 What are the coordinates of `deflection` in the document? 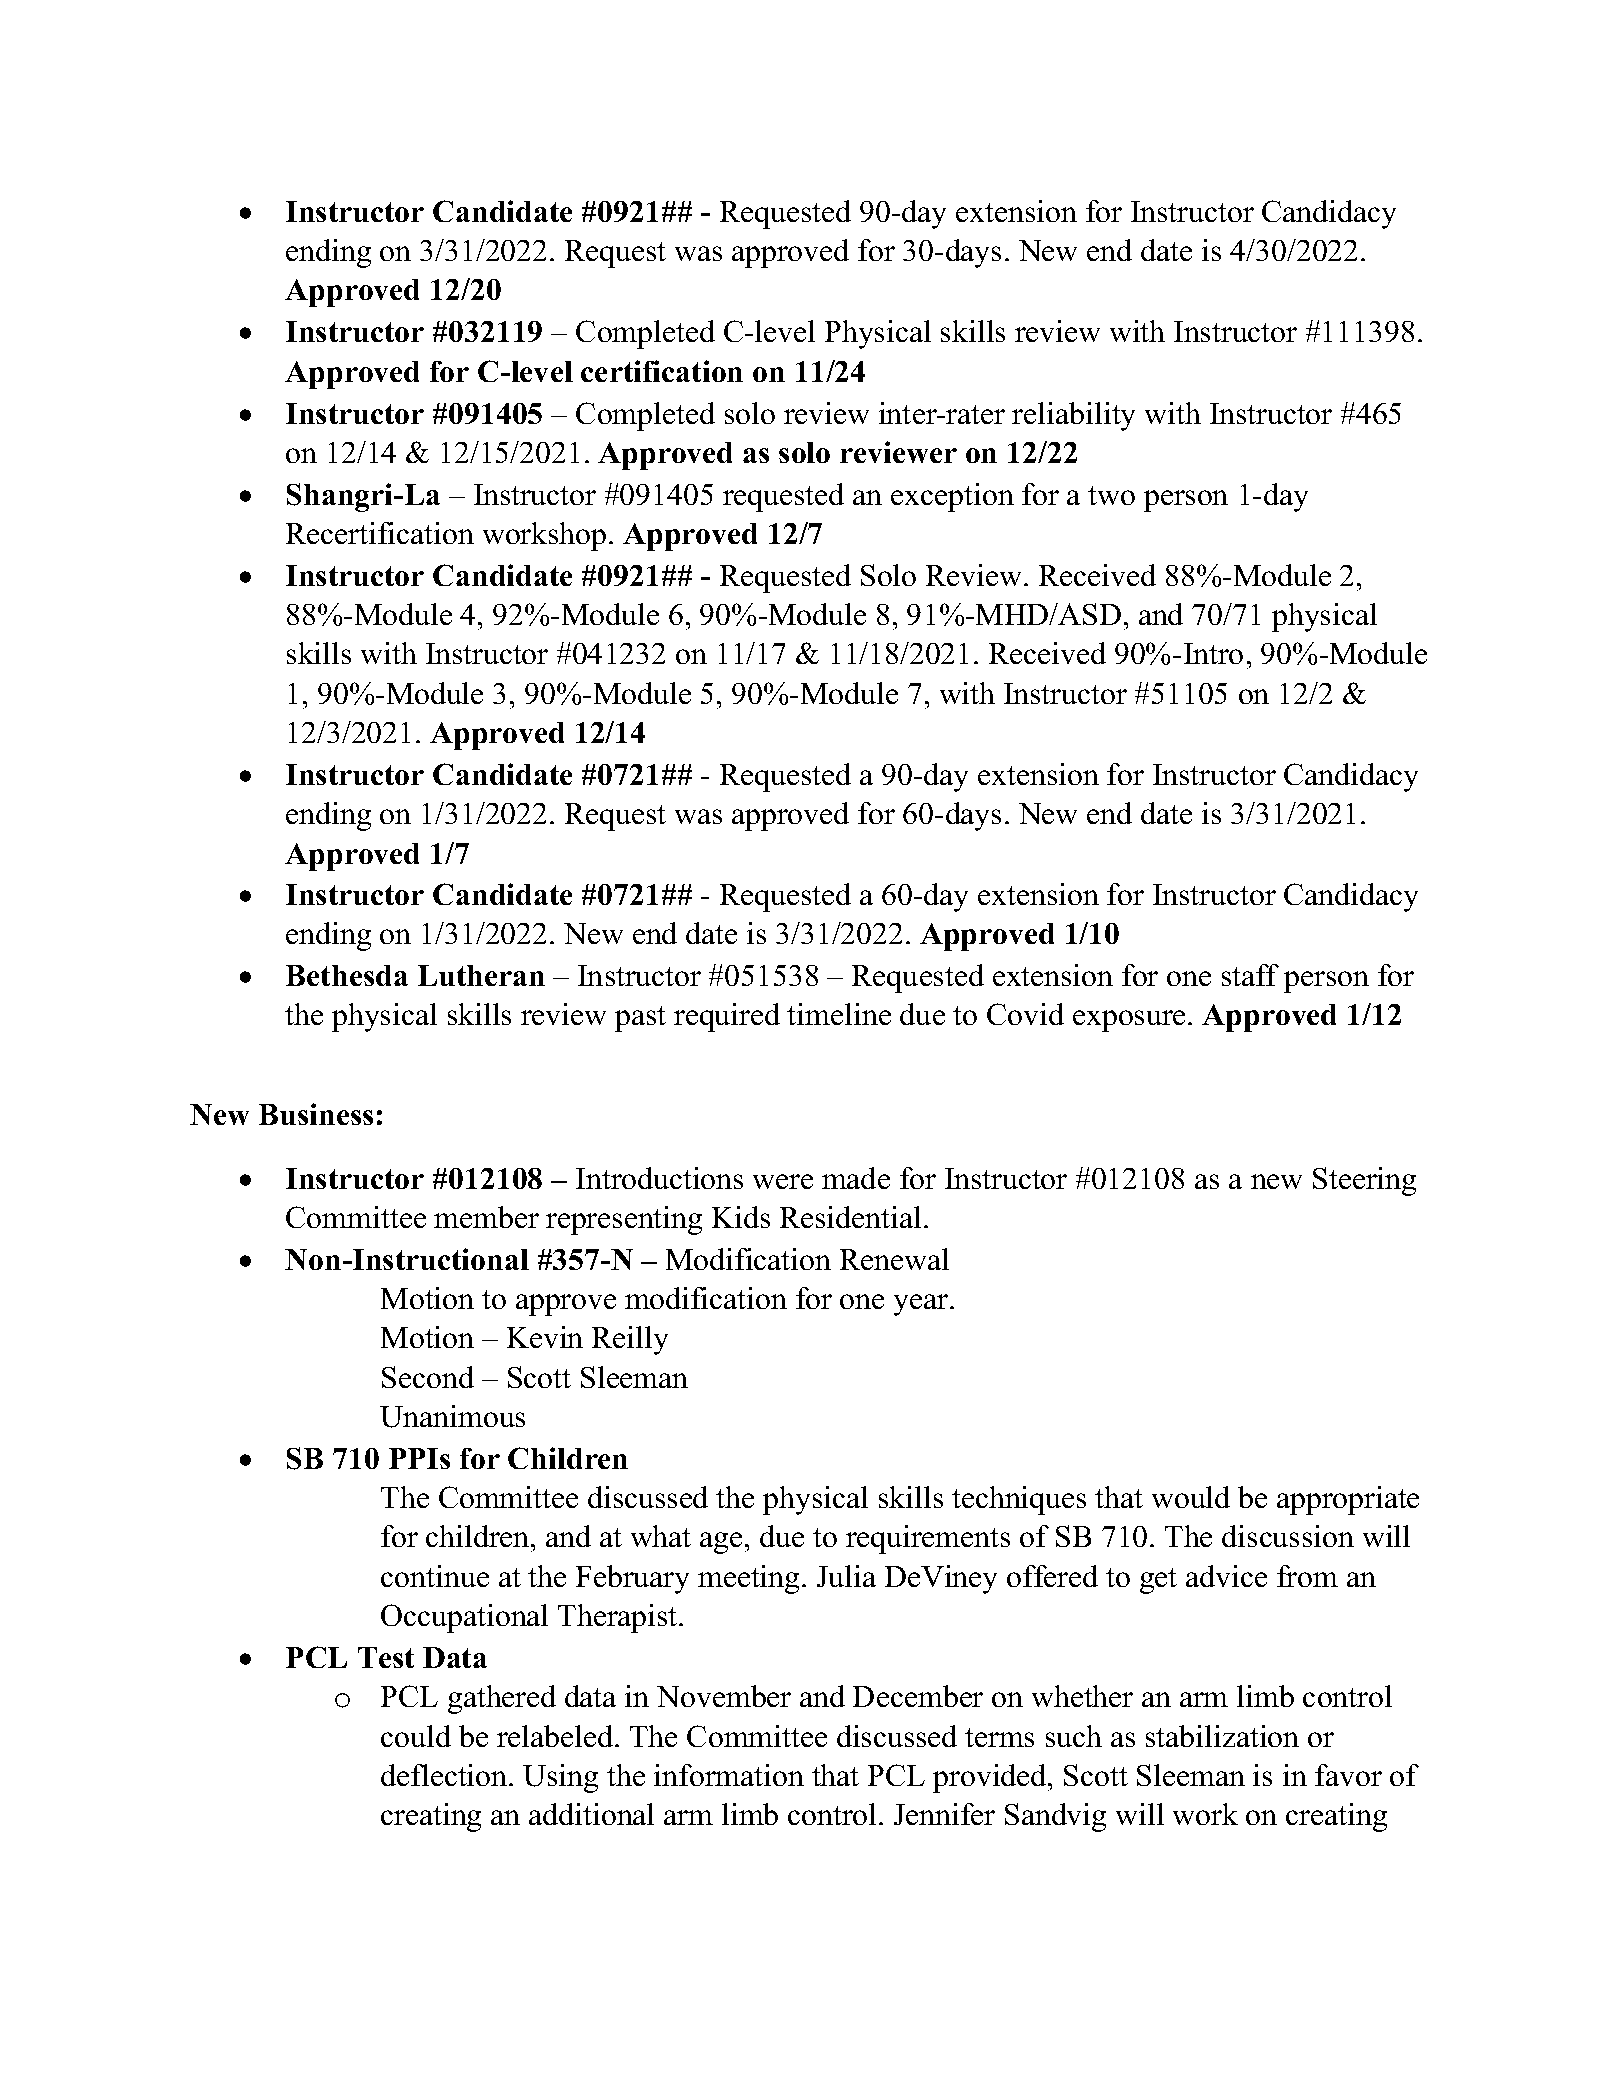 It's located at (445, 1775).
